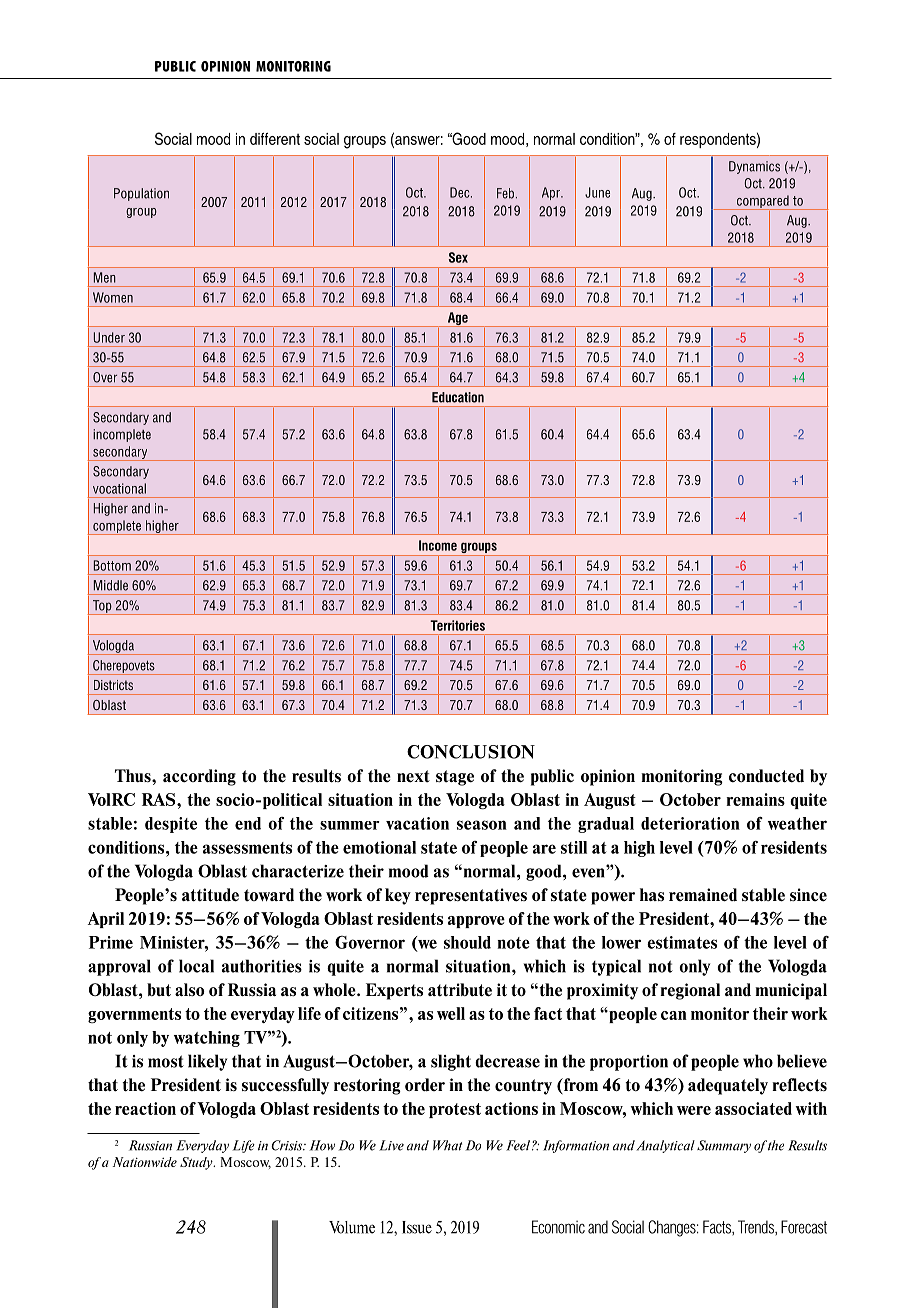  Describe the element at coordinates (197, 1163) in the image. I see `Study` at that location.
